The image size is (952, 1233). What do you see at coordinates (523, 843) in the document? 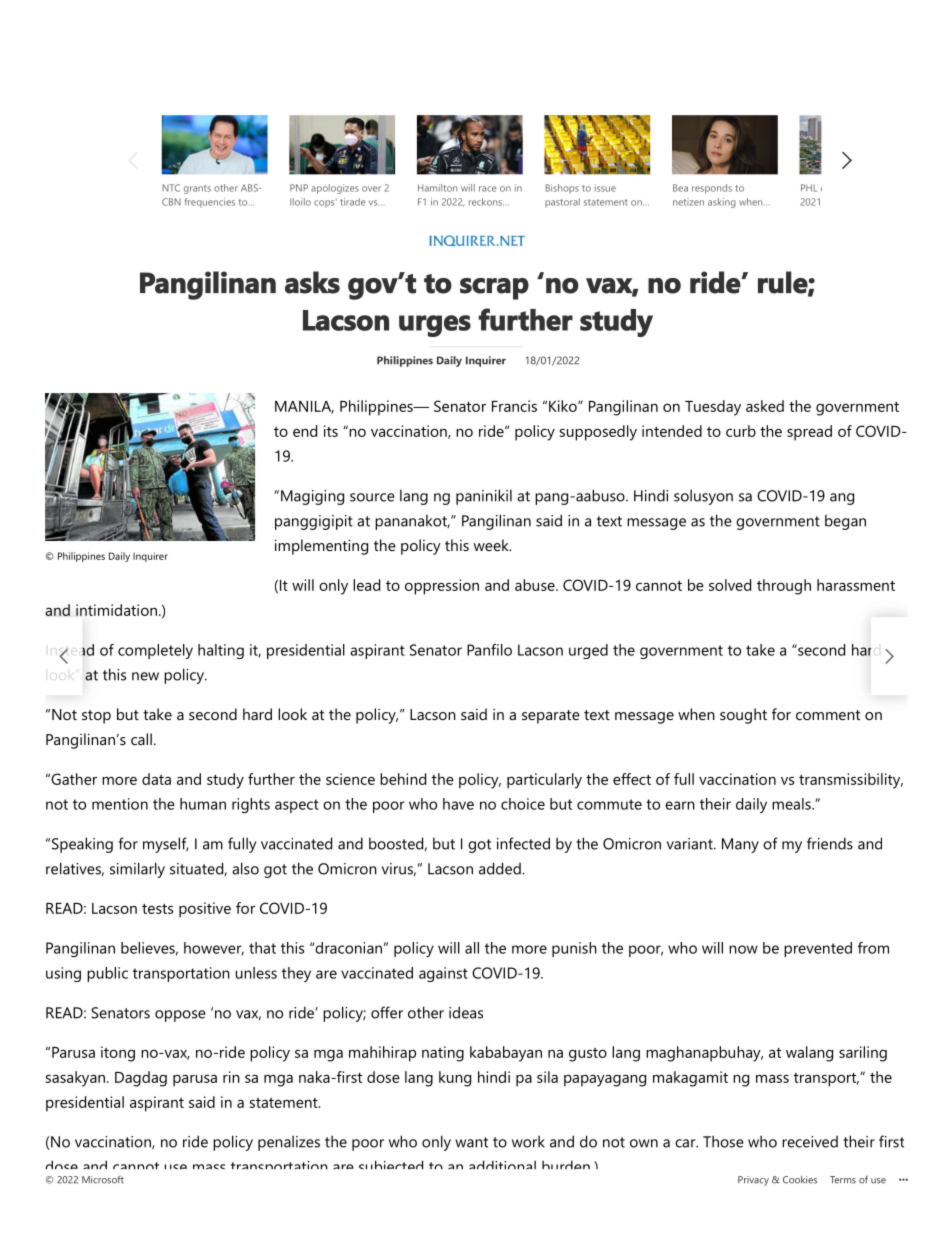
I see `infected` at bounding box center [523, 843].
